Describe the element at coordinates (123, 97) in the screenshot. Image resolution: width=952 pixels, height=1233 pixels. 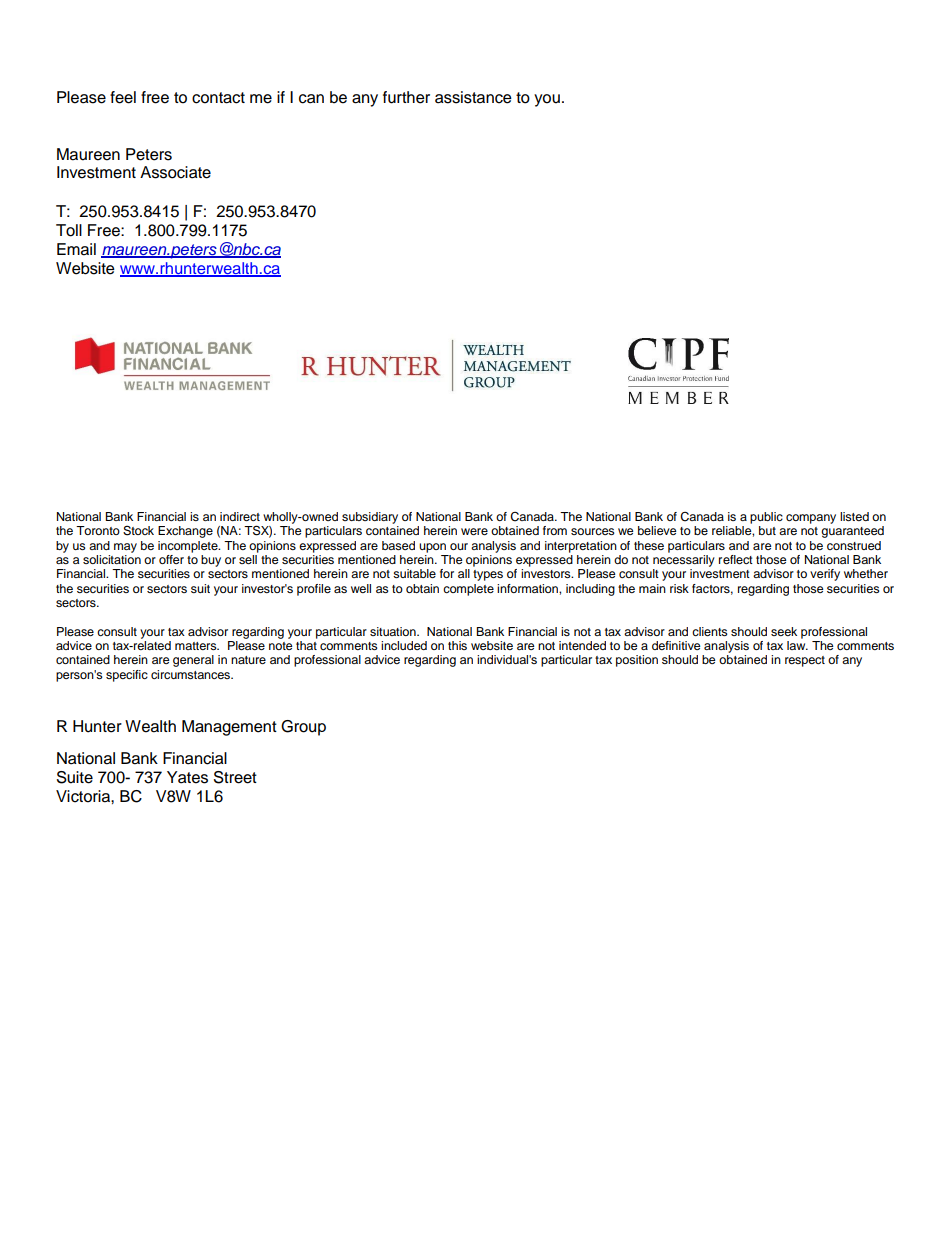
I see `feel` at that location.
